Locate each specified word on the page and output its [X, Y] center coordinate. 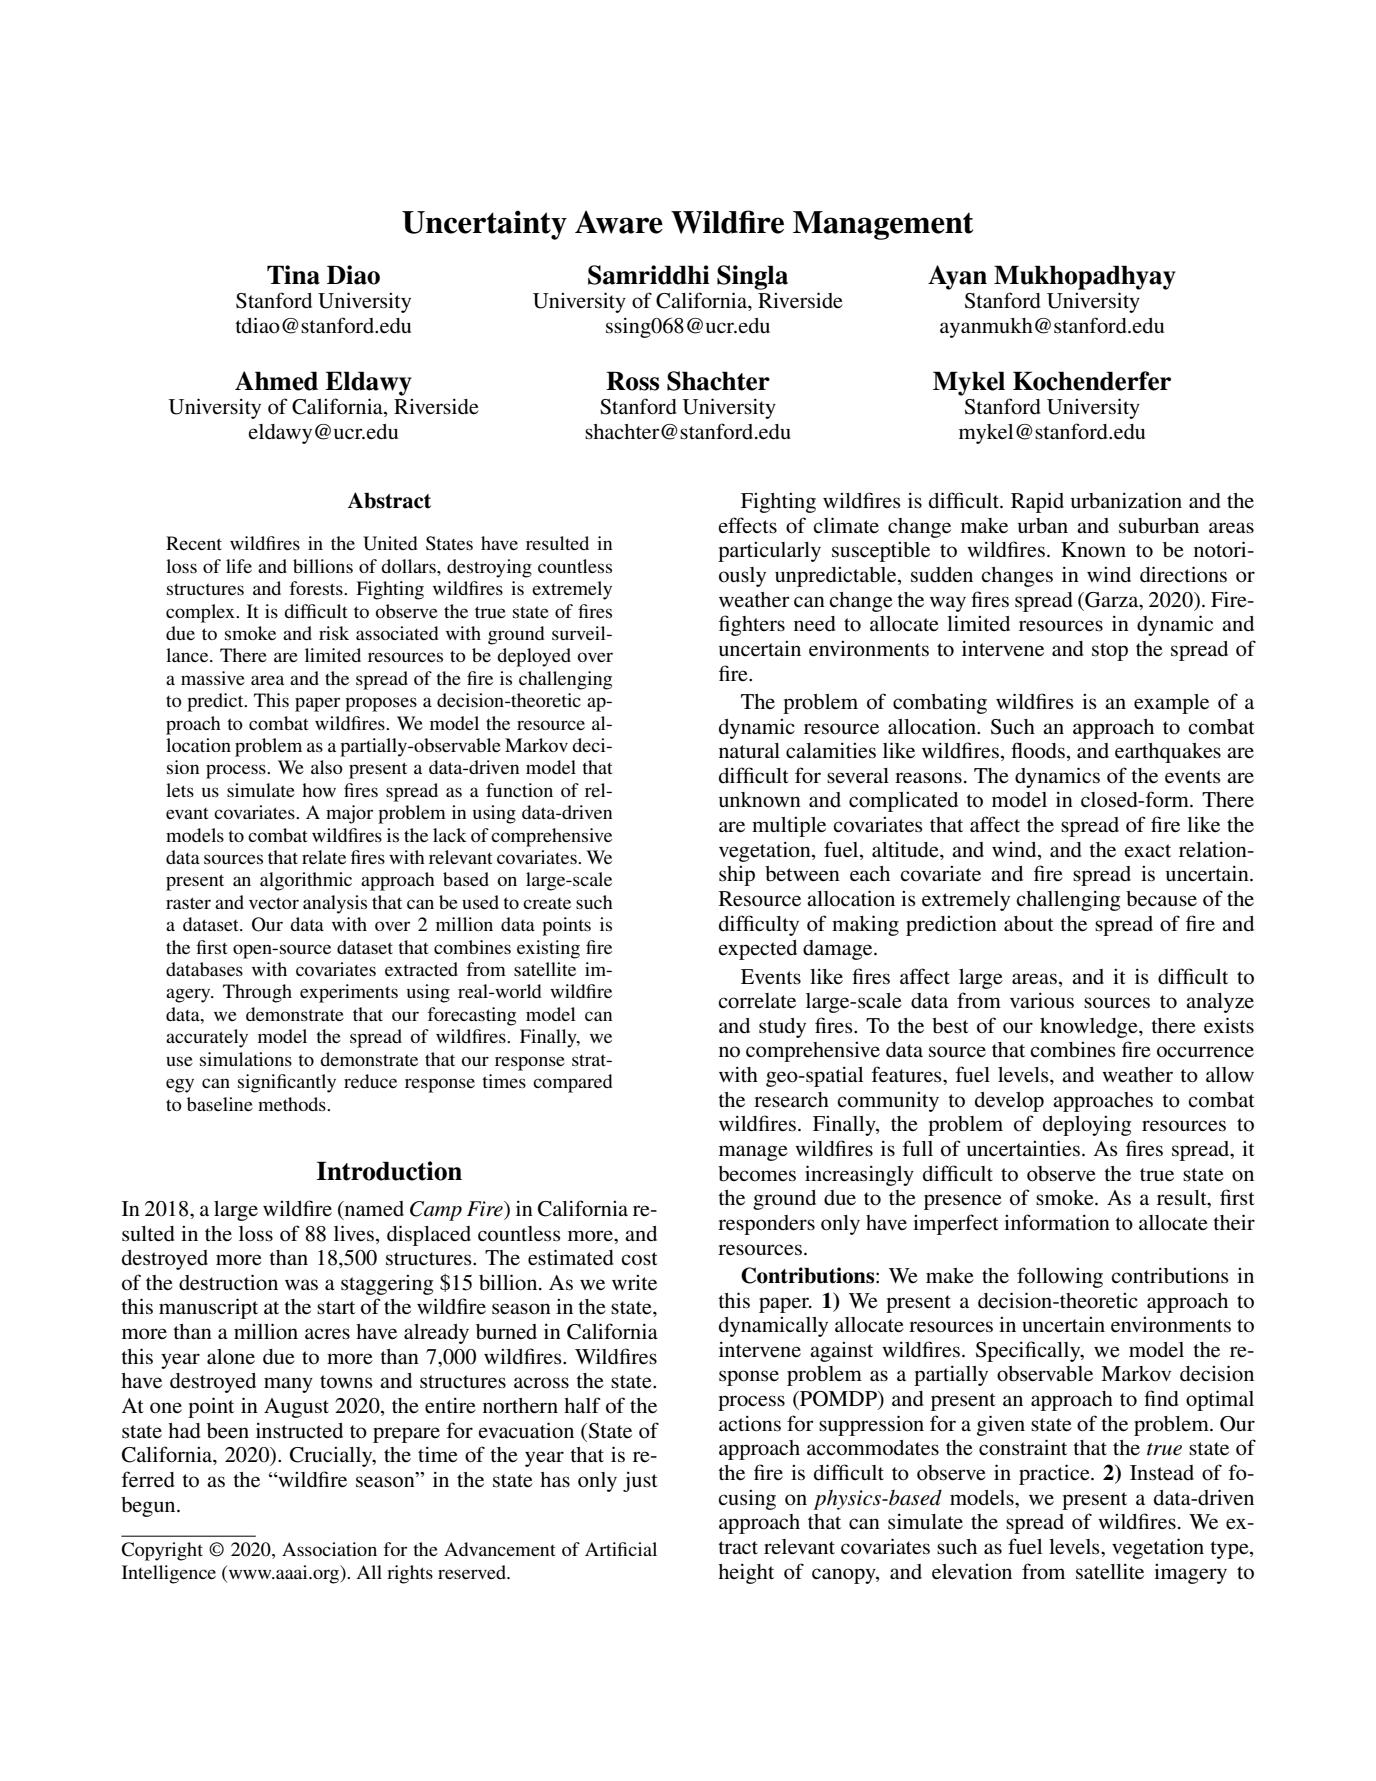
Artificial [621, 1549]
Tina [293, 275]
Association [329, 1549]
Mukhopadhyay [1085, 277]
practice [1055, 1474]
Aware [619, 222]
